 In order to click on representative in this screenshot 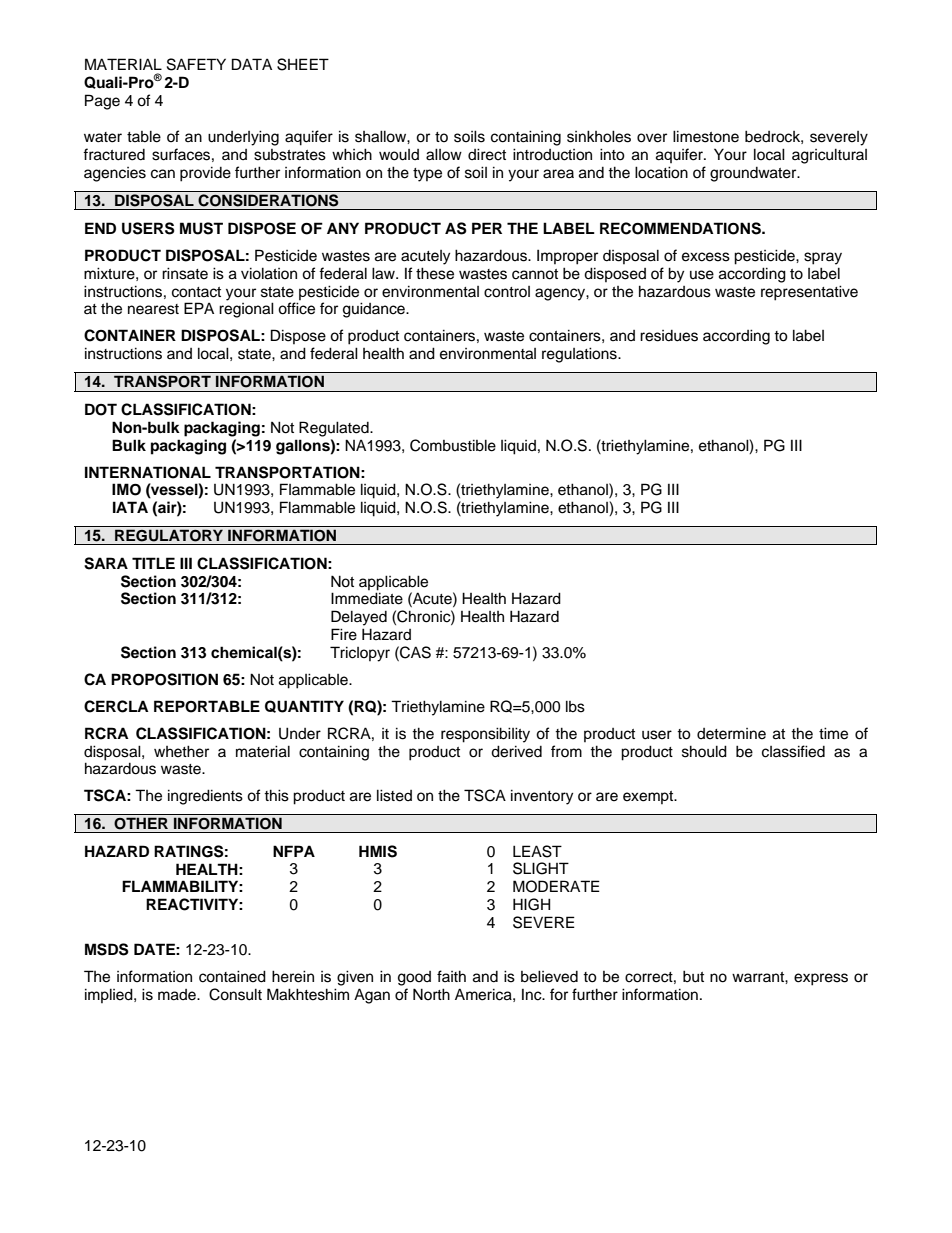, I will do `click(809, 293)`.
